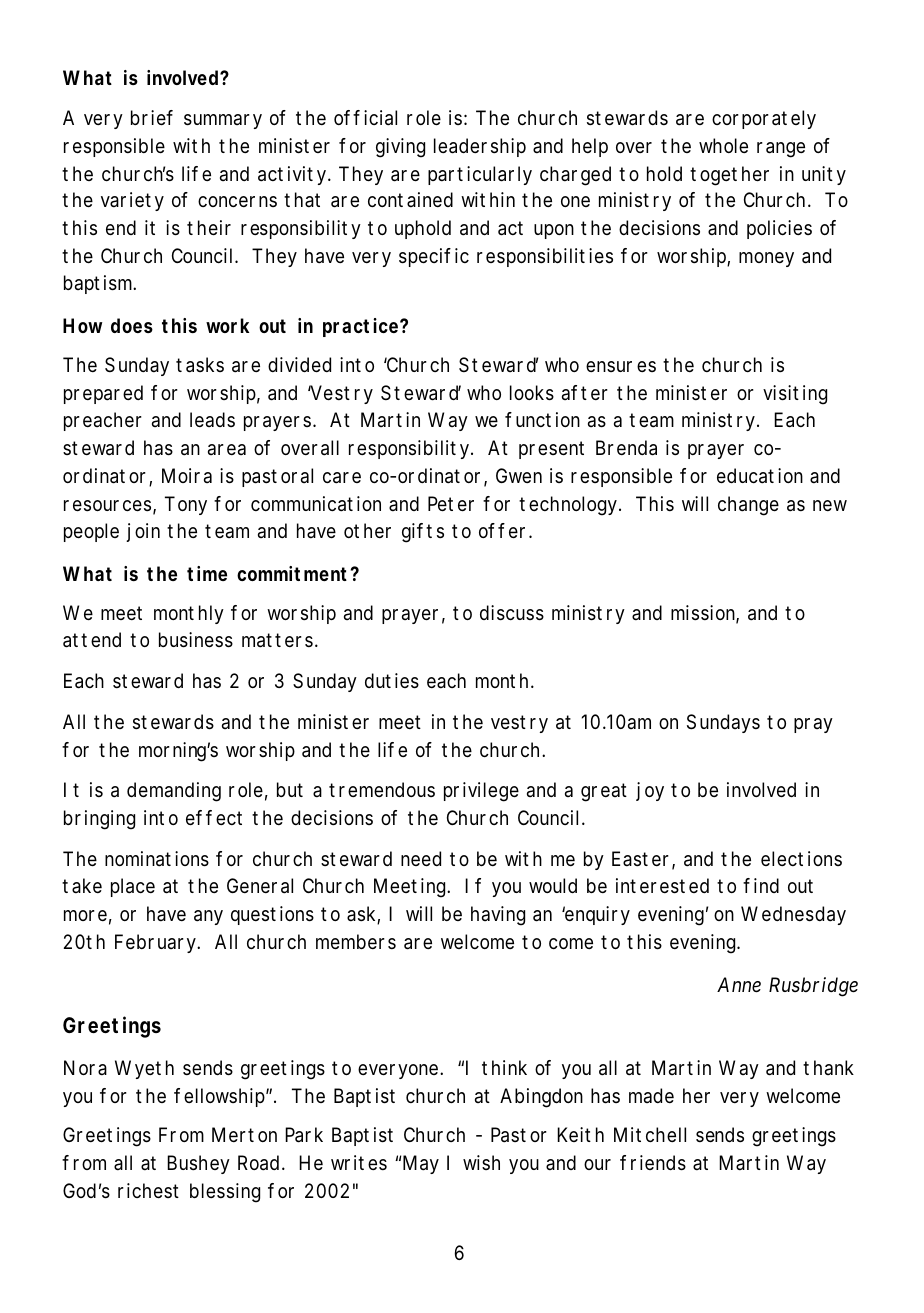 Image resolution: width=924 pixels, height=1313 pixels. I want to click on richest, so click(148, 1191).
